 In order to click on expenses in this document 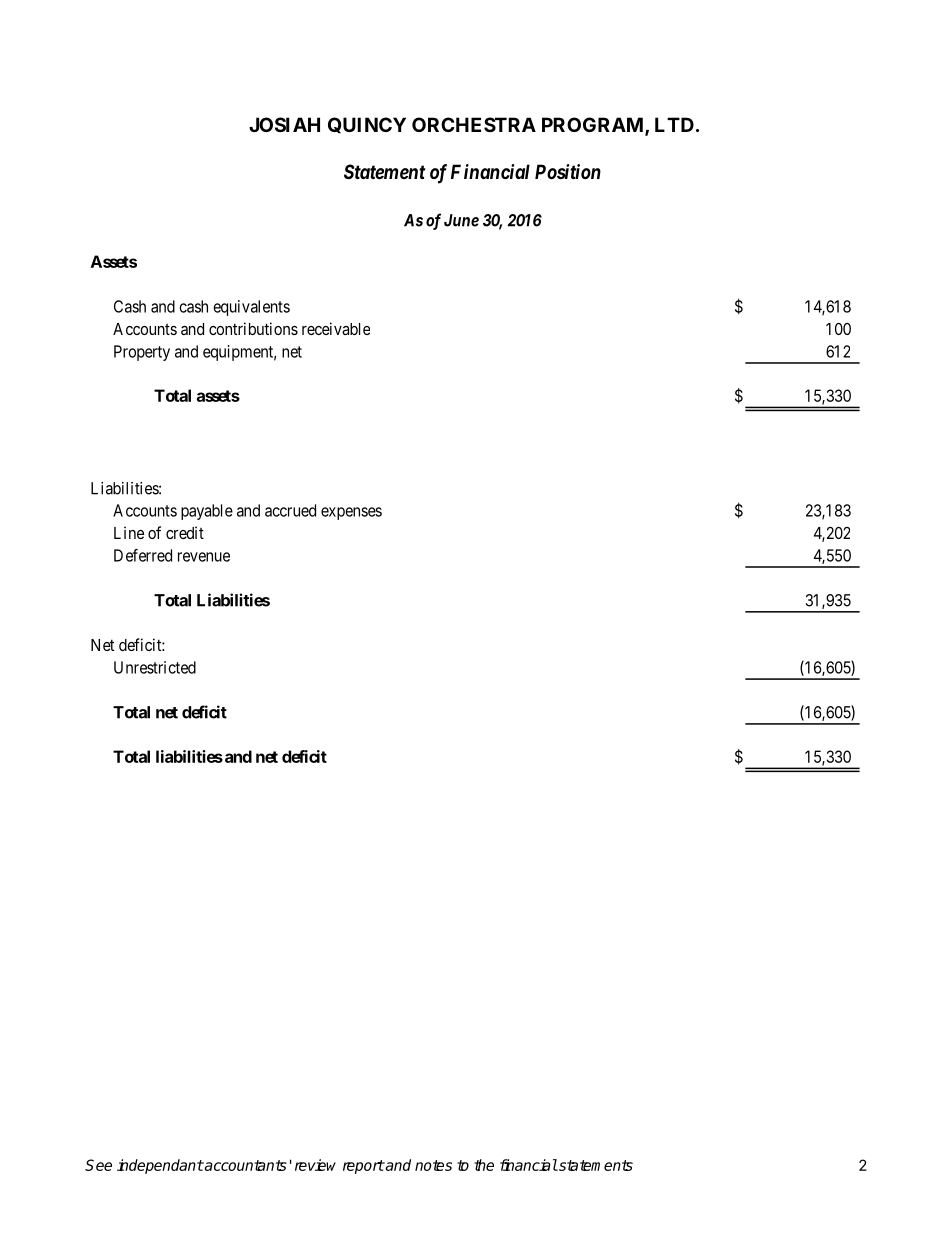, I will do `click(351, 513)`.
